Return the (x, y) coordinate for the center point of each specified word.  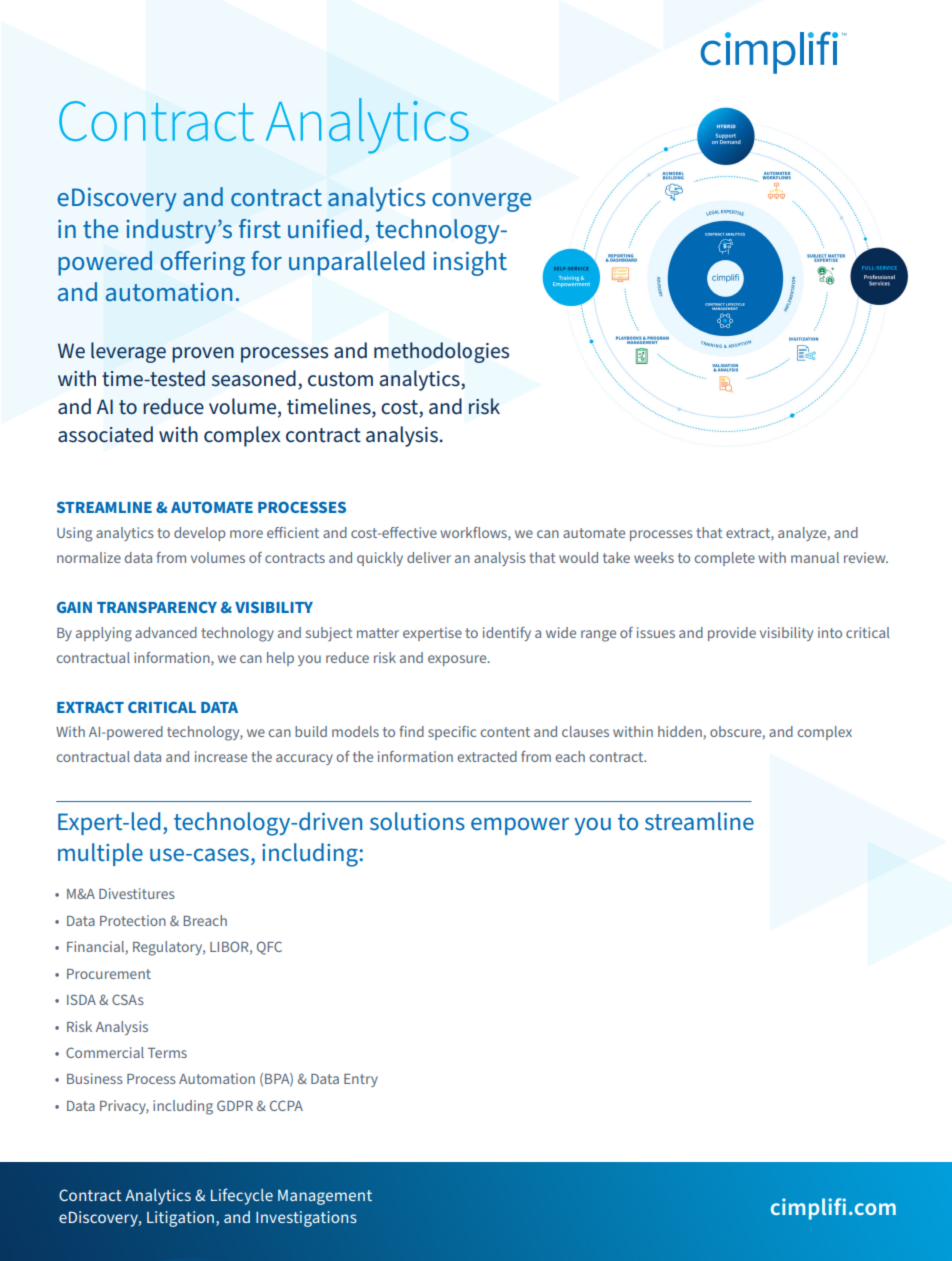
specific (452, 733)
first (260, 228)
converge (481, 202)
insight (470, 263)
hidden (680, 731)
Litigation (180, 1219)
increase (221, 756)
